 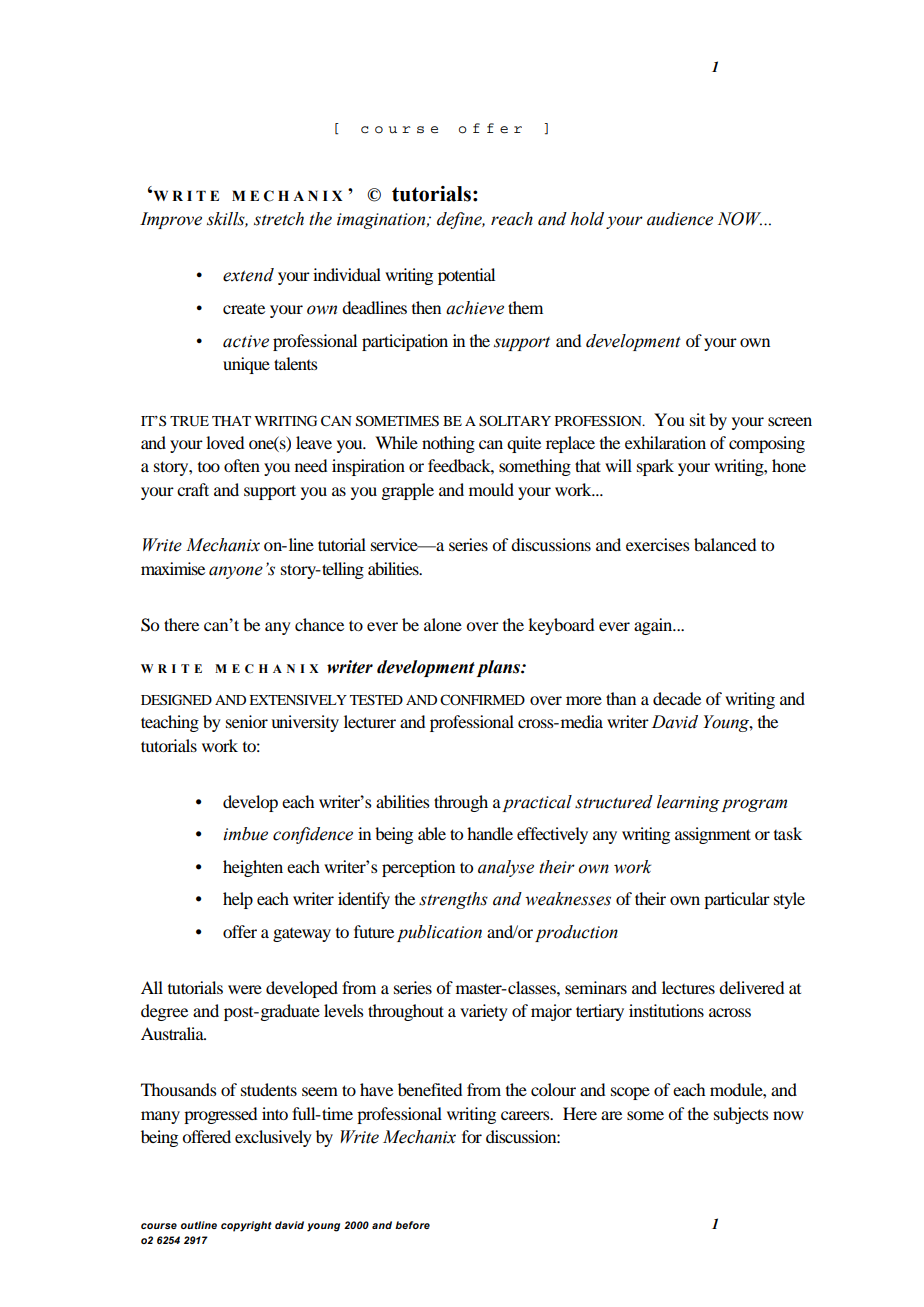 What do you see at coordinates (247, 721) in the screenshot?
I see `senior` at bounding box center [247, 721].
